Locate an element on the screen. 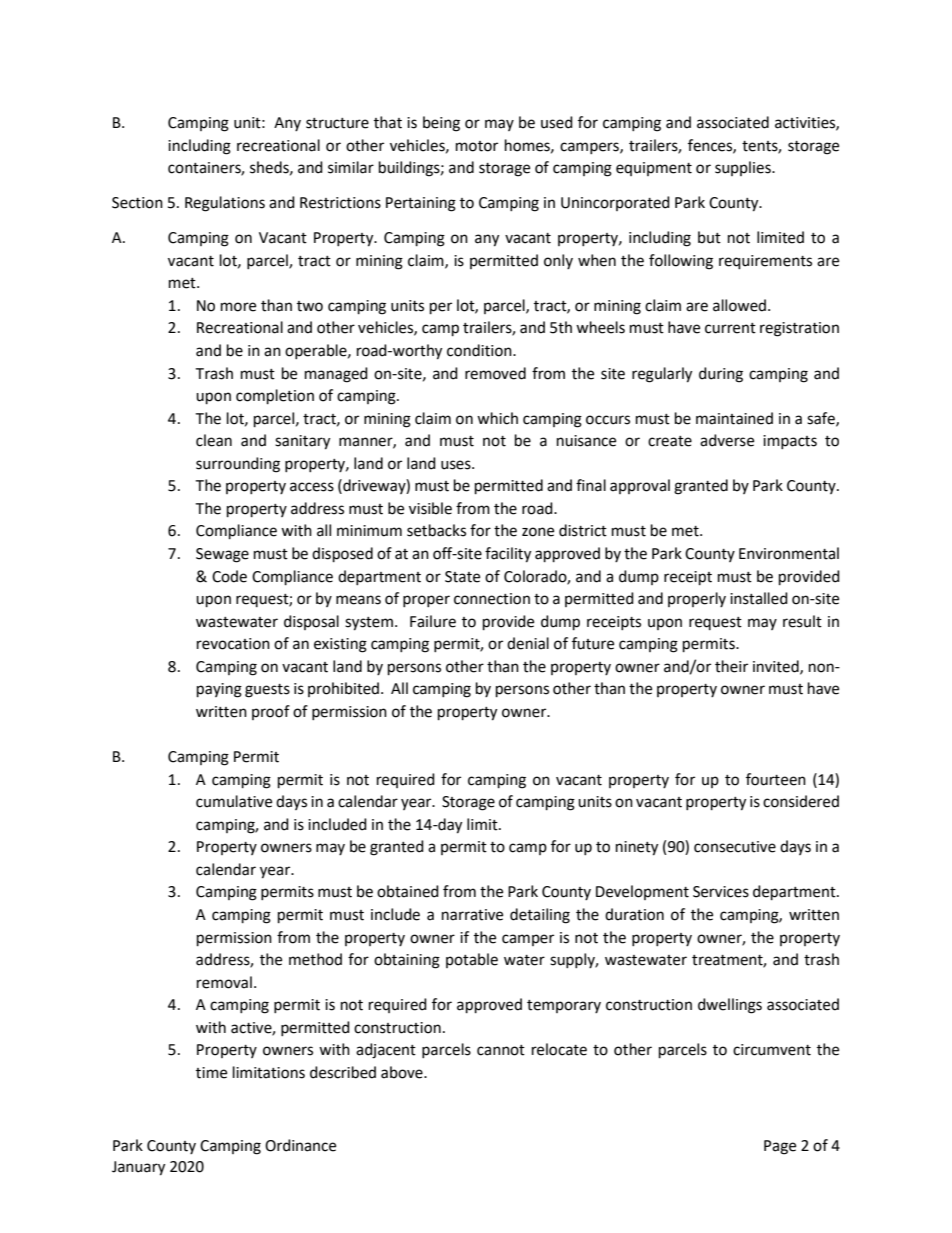 The image size is (952, 1233). above is located at coordinates (403, 1072).
